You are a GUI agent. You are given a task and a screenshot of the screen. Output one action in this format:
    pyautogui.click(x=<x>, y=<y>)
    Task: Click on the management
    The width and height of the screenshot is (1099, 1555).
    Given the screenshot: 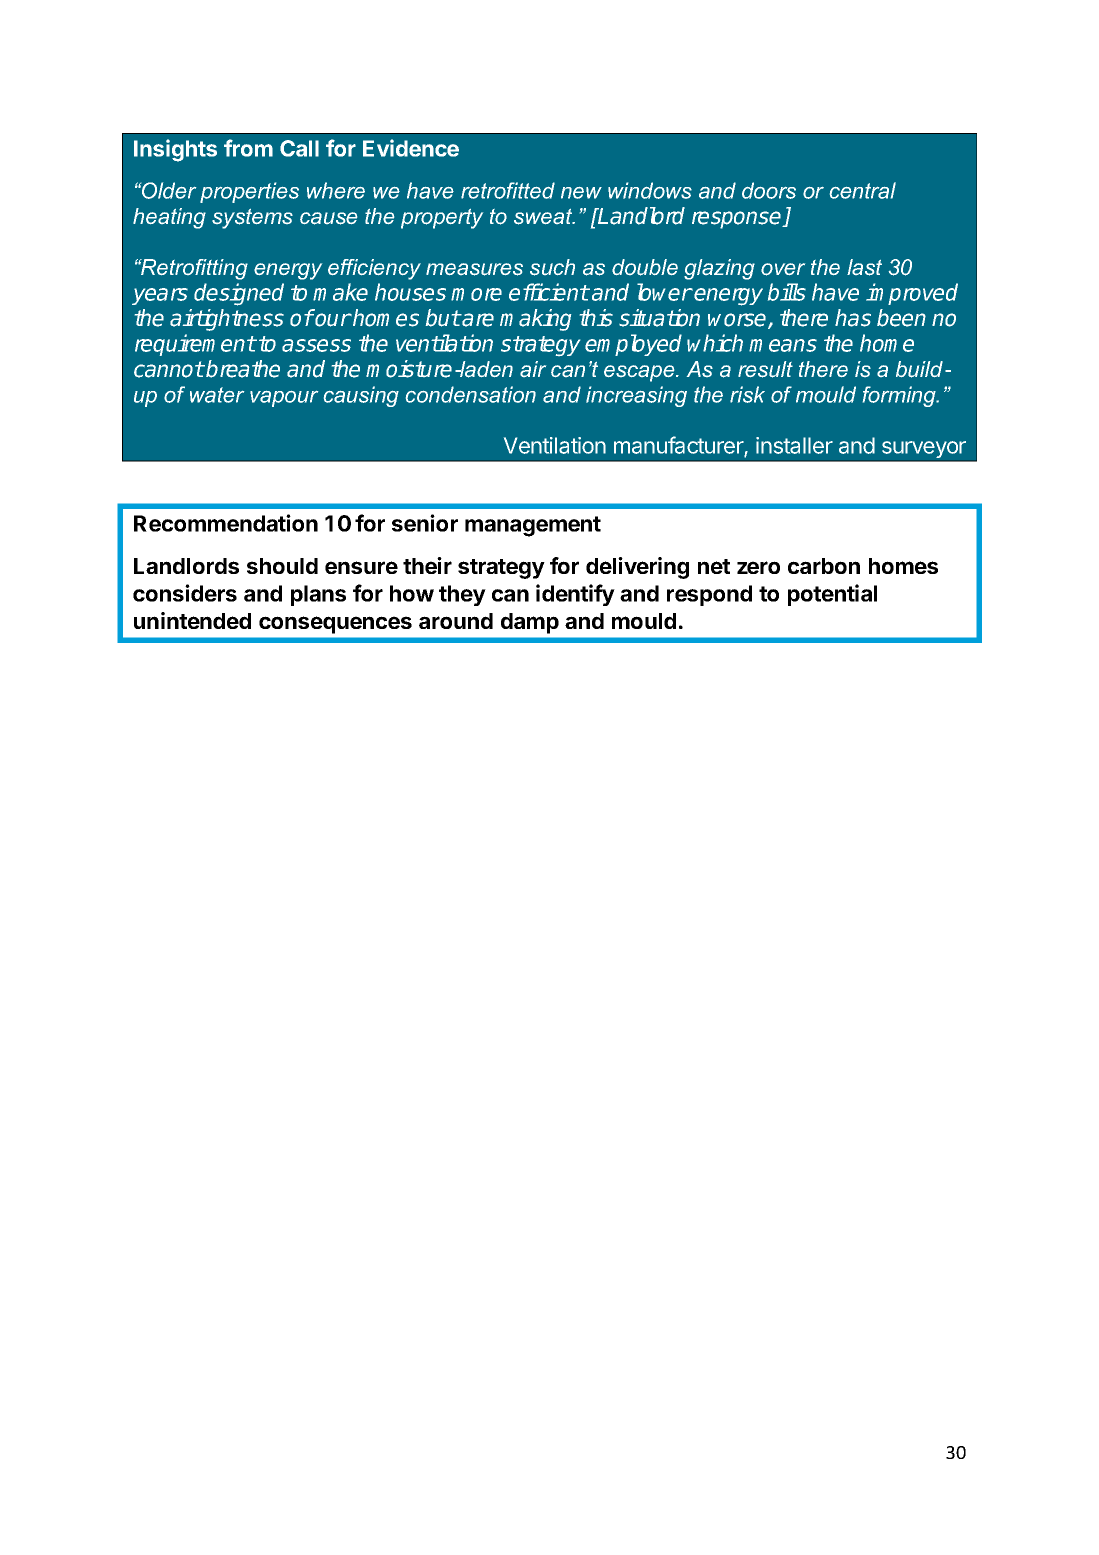 What is the action you would take?
    pyautogui.click(x=533, y=526)
